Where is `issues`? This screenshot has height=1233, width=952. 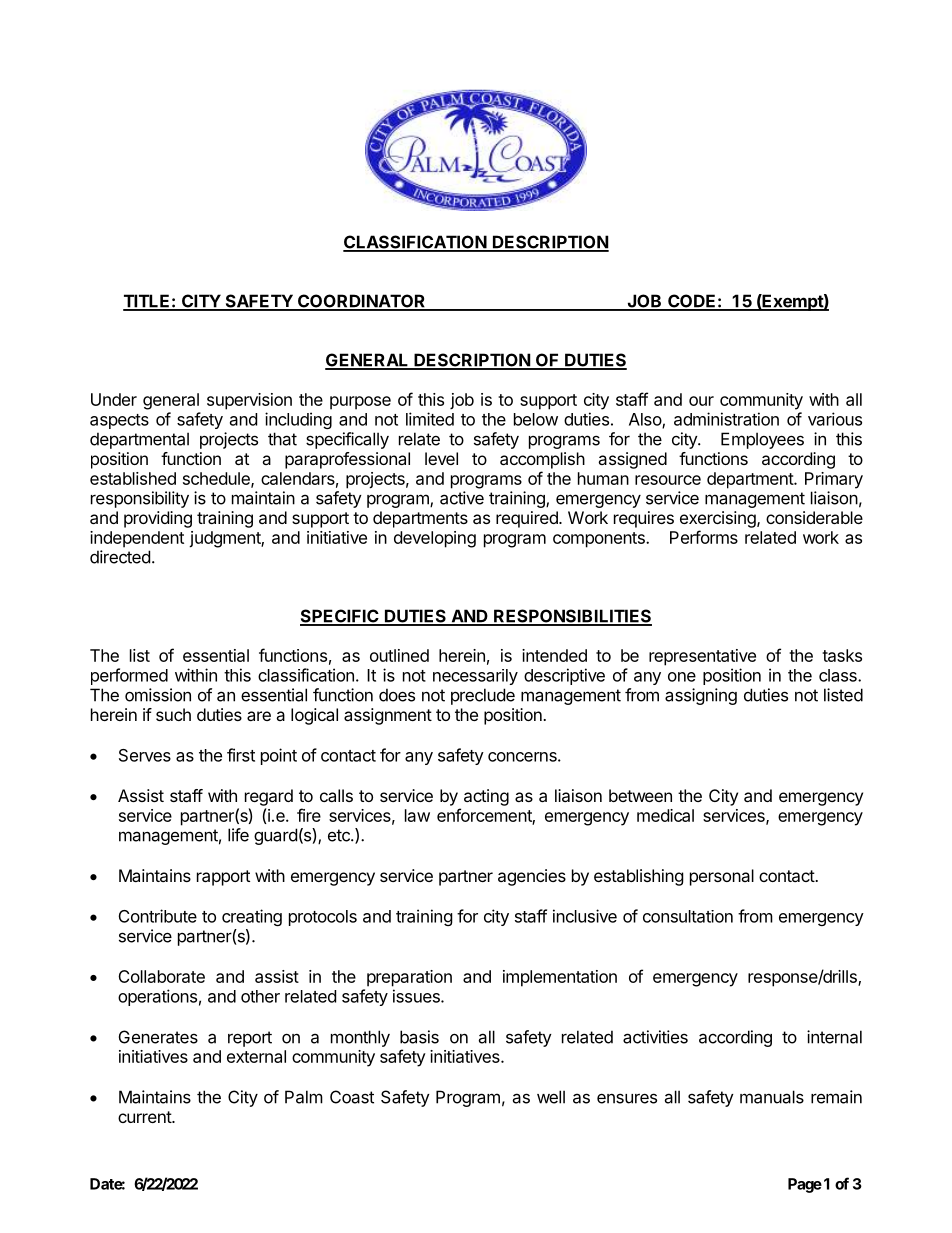
issues is located at coordinates (417, 996).
